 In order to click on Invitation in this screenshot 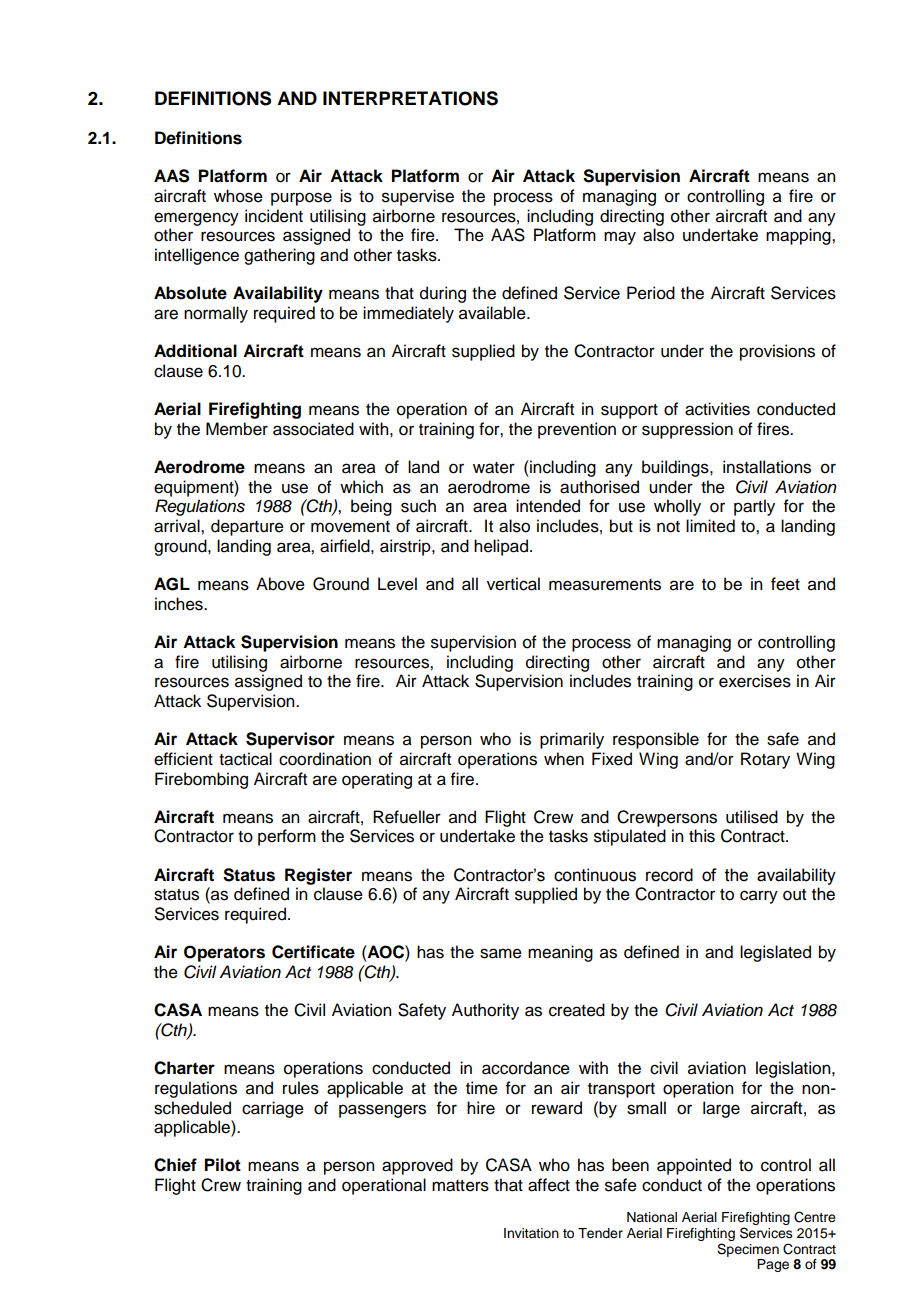, I will do `click(531, 1233)`.
